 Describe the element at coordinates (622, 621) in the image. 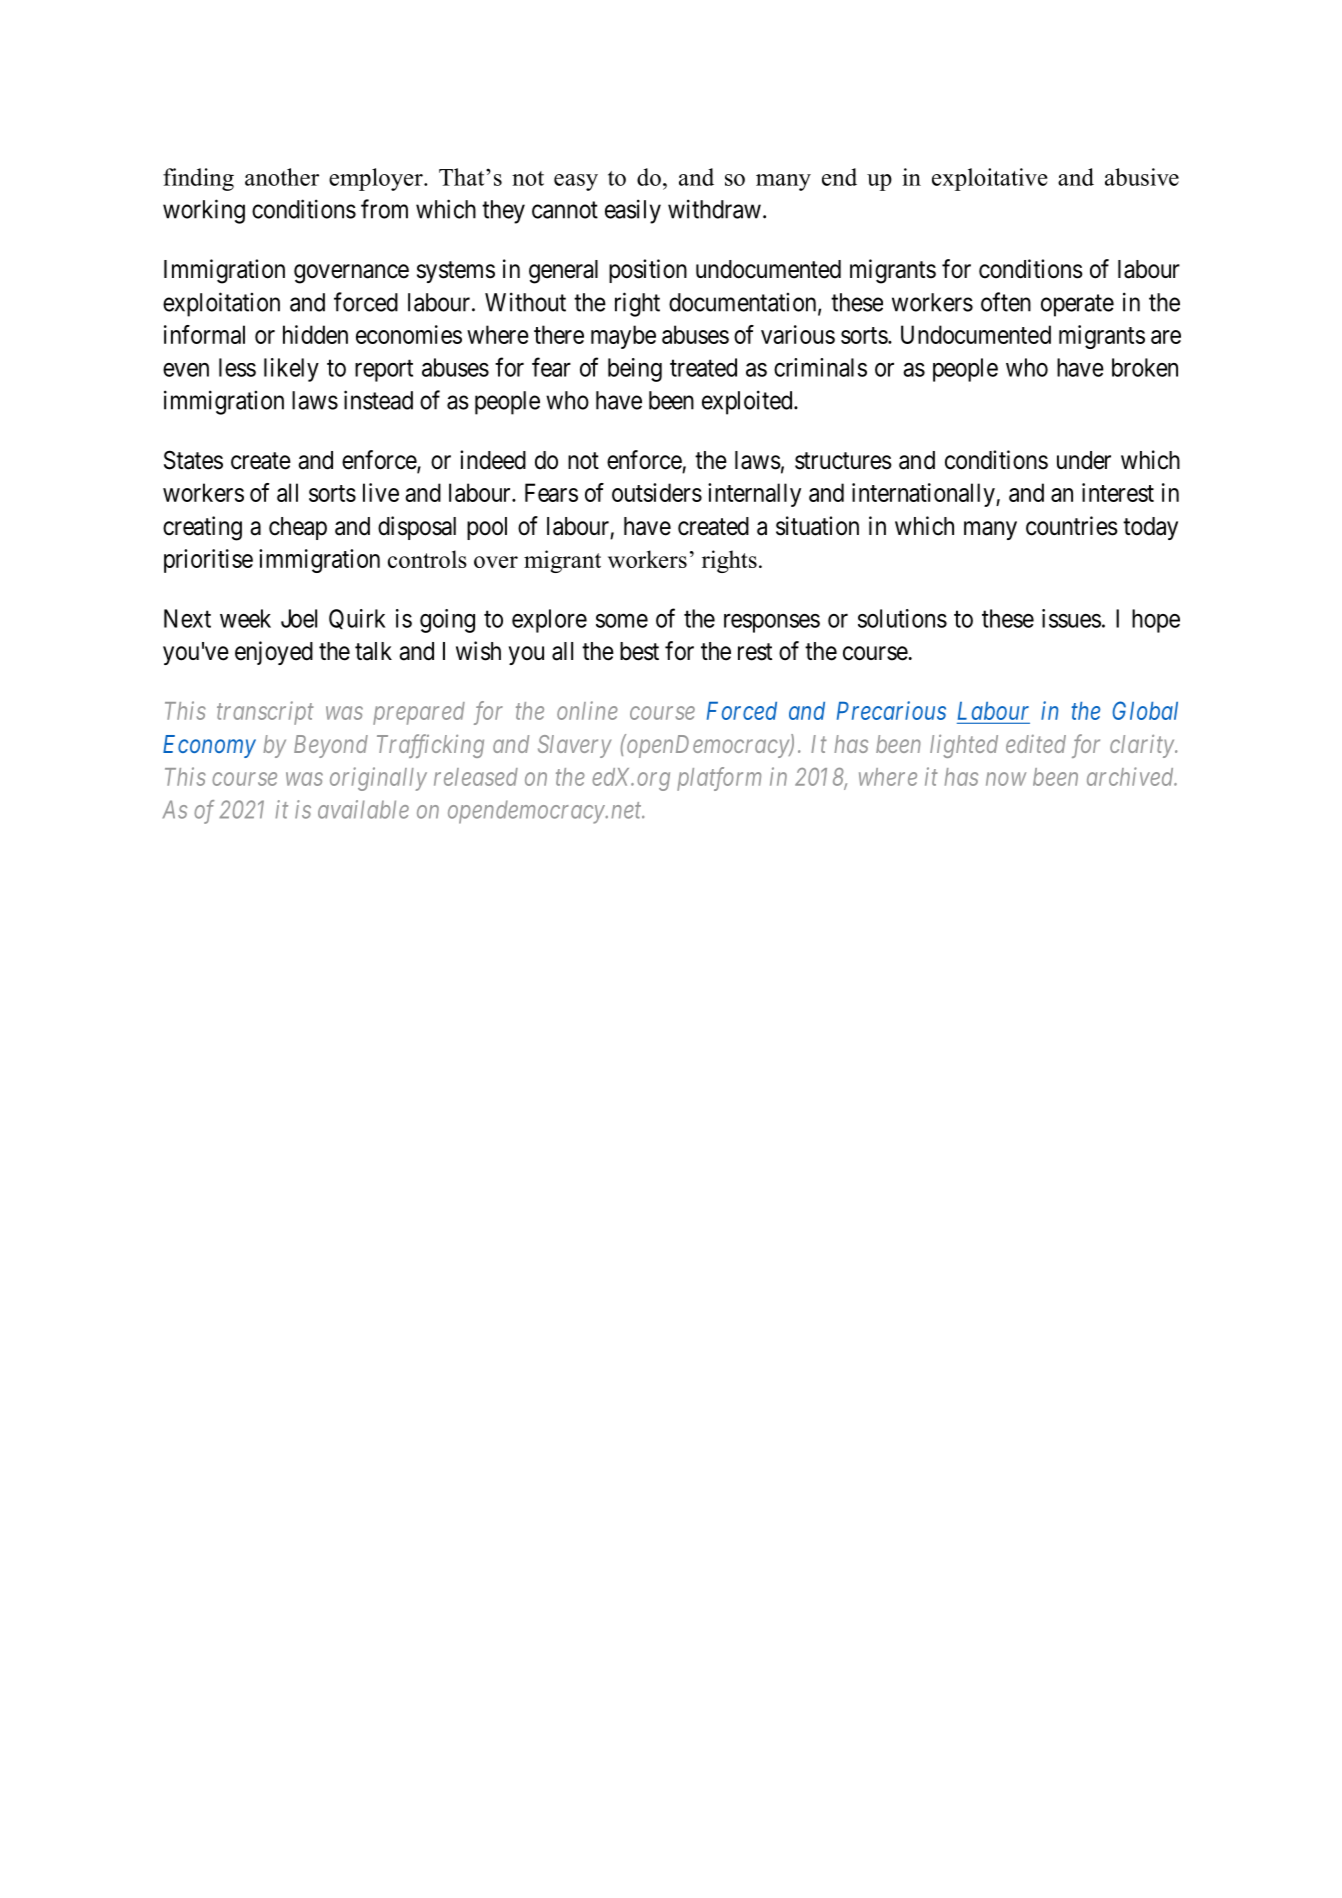

I see `some` at that location.
